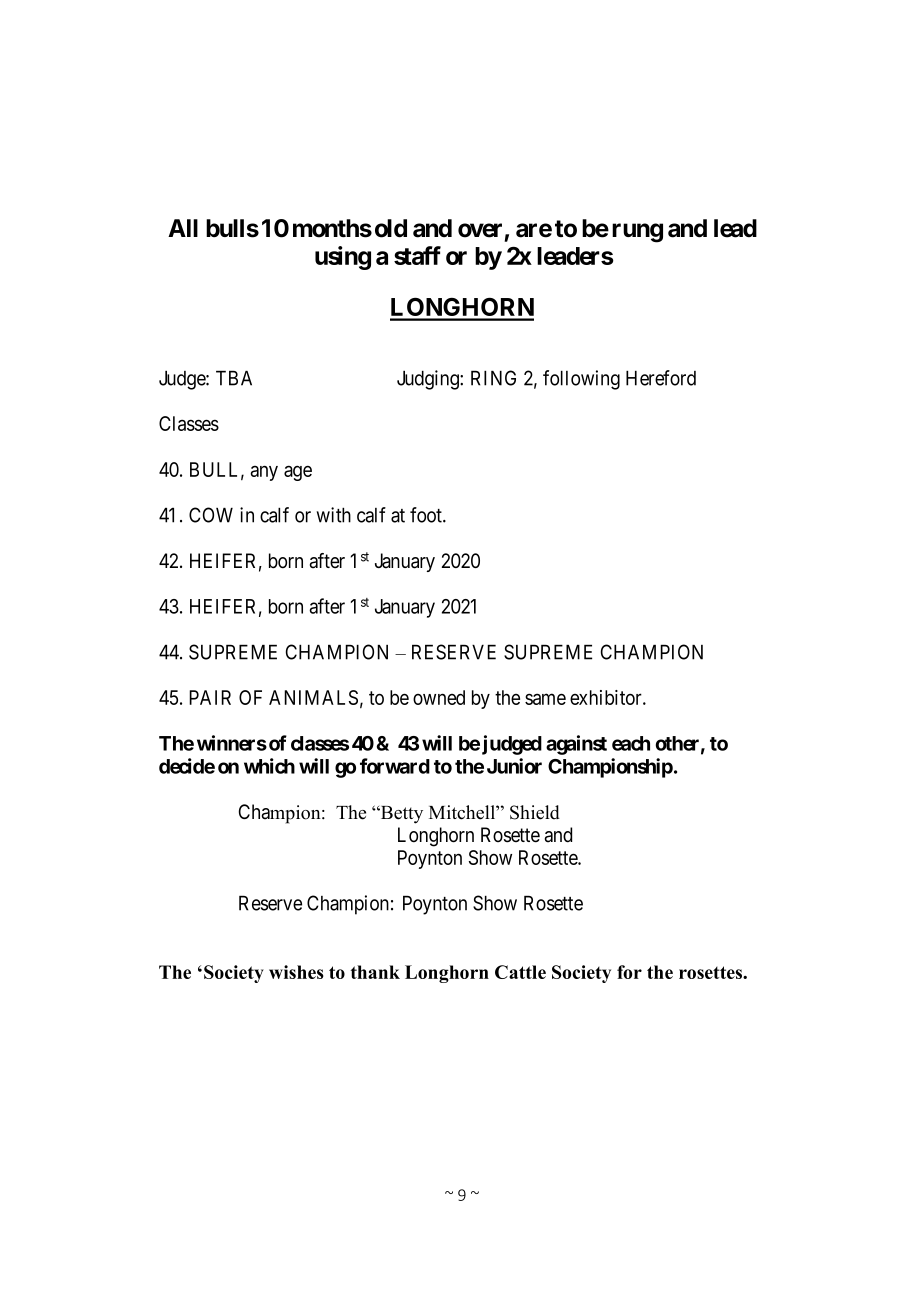  I want to click on foot, so click(427, 515).
